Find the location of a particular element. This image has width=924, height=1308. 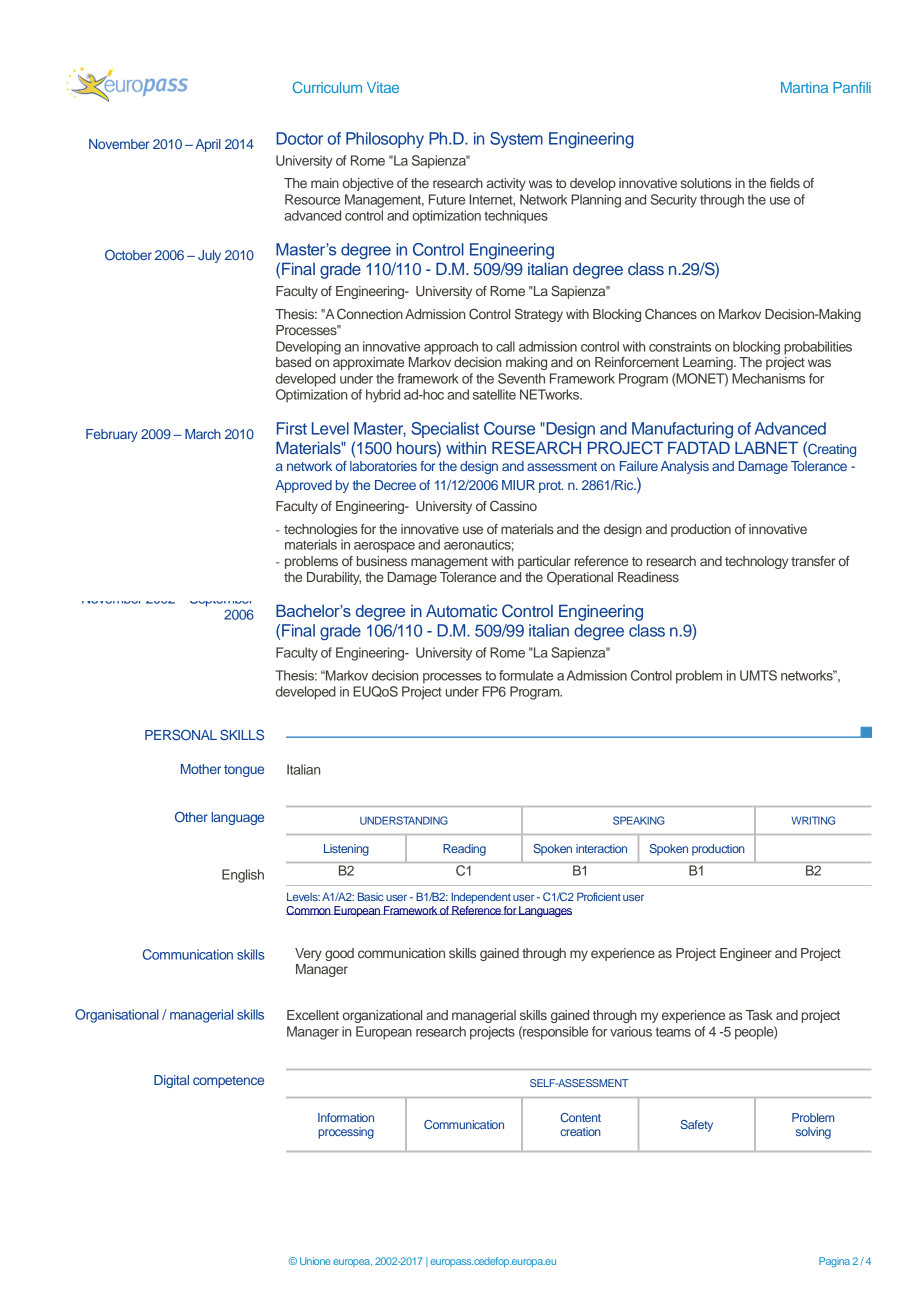

UMTS is located at coordinates (758, 675).
